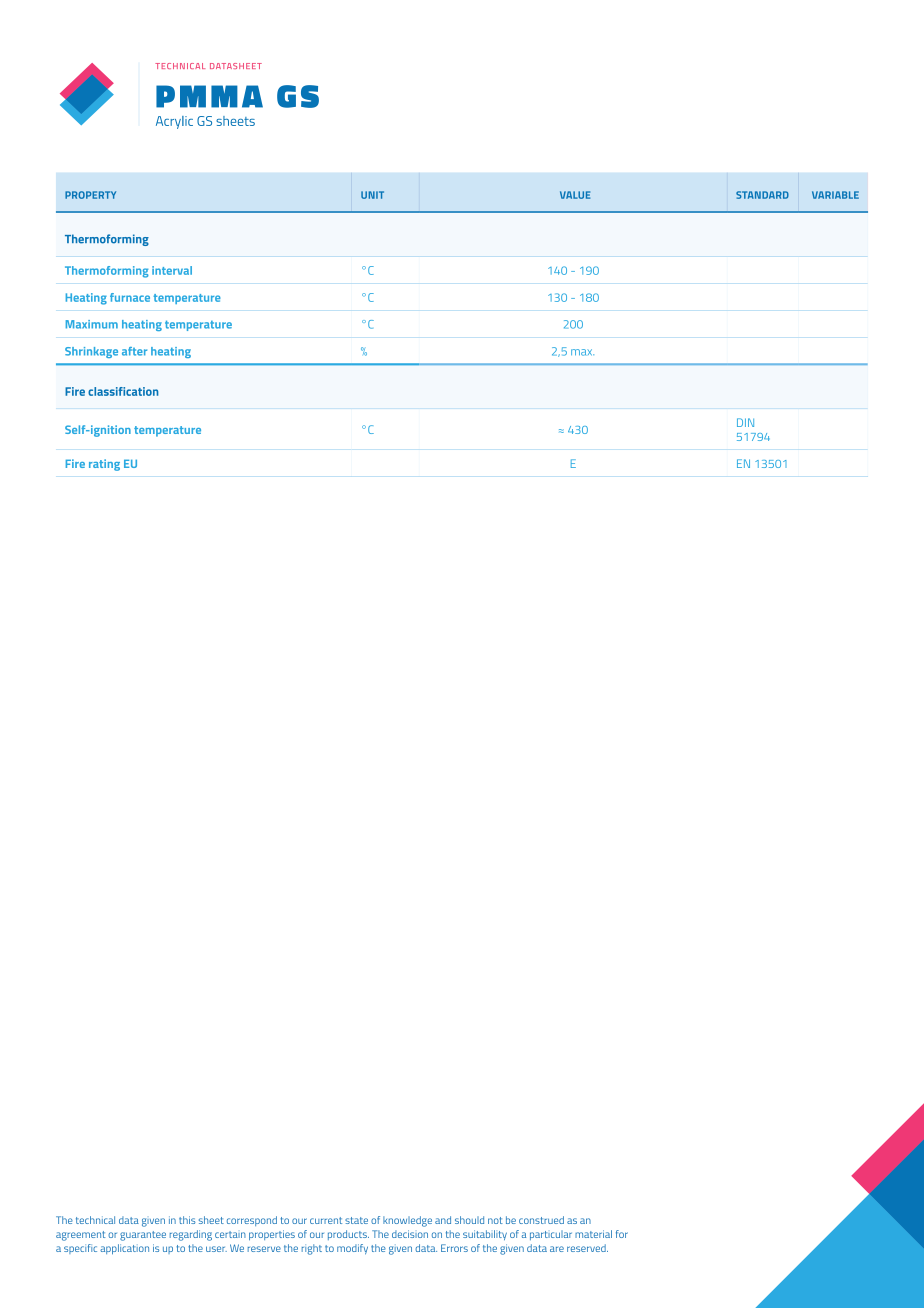  Describe the element at coordinates (187, 1220) in the screenshot. I see `this` at that location.
